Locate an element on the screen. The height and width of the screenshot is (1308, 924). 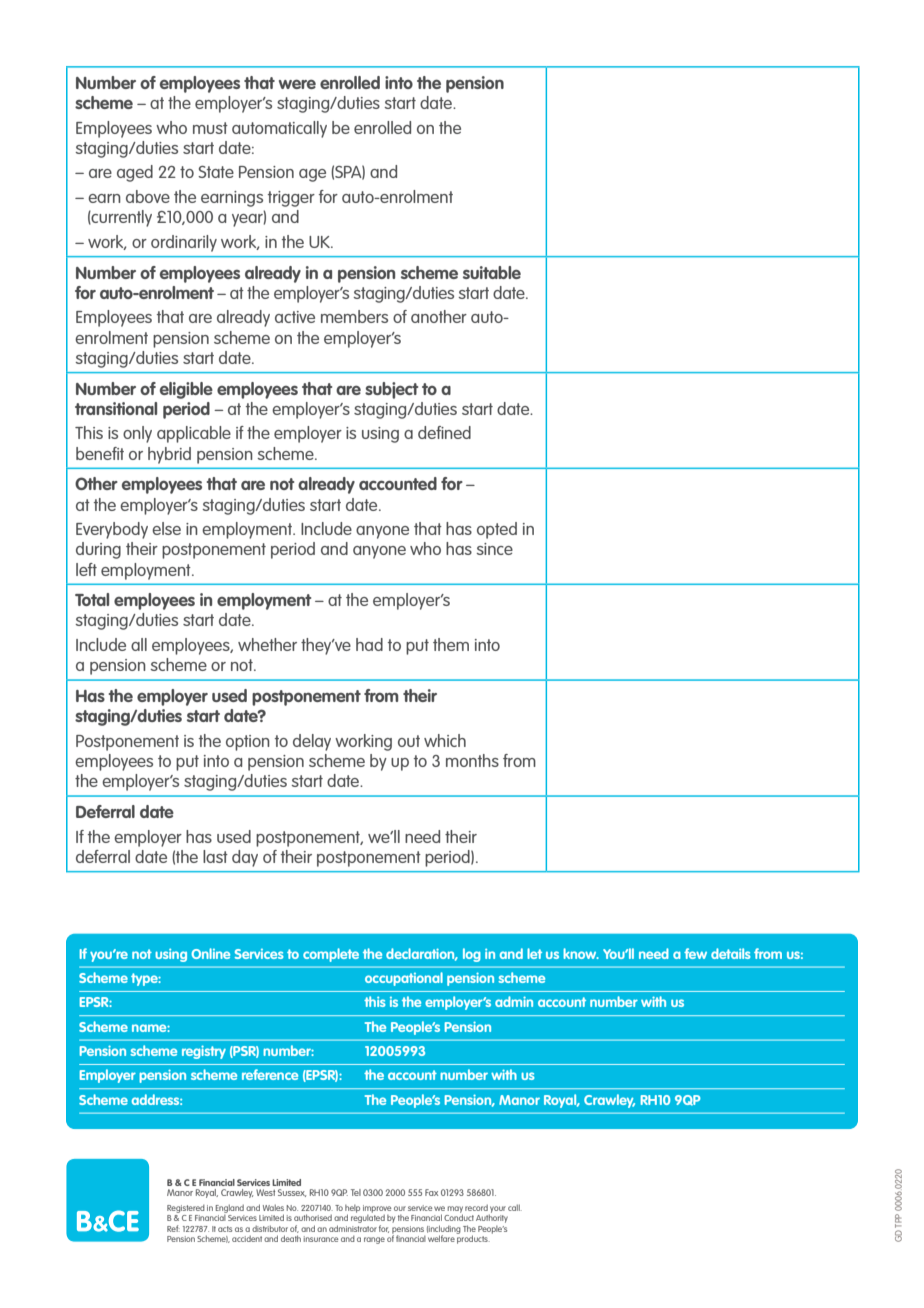
few is located at coordinates (695, 953).
